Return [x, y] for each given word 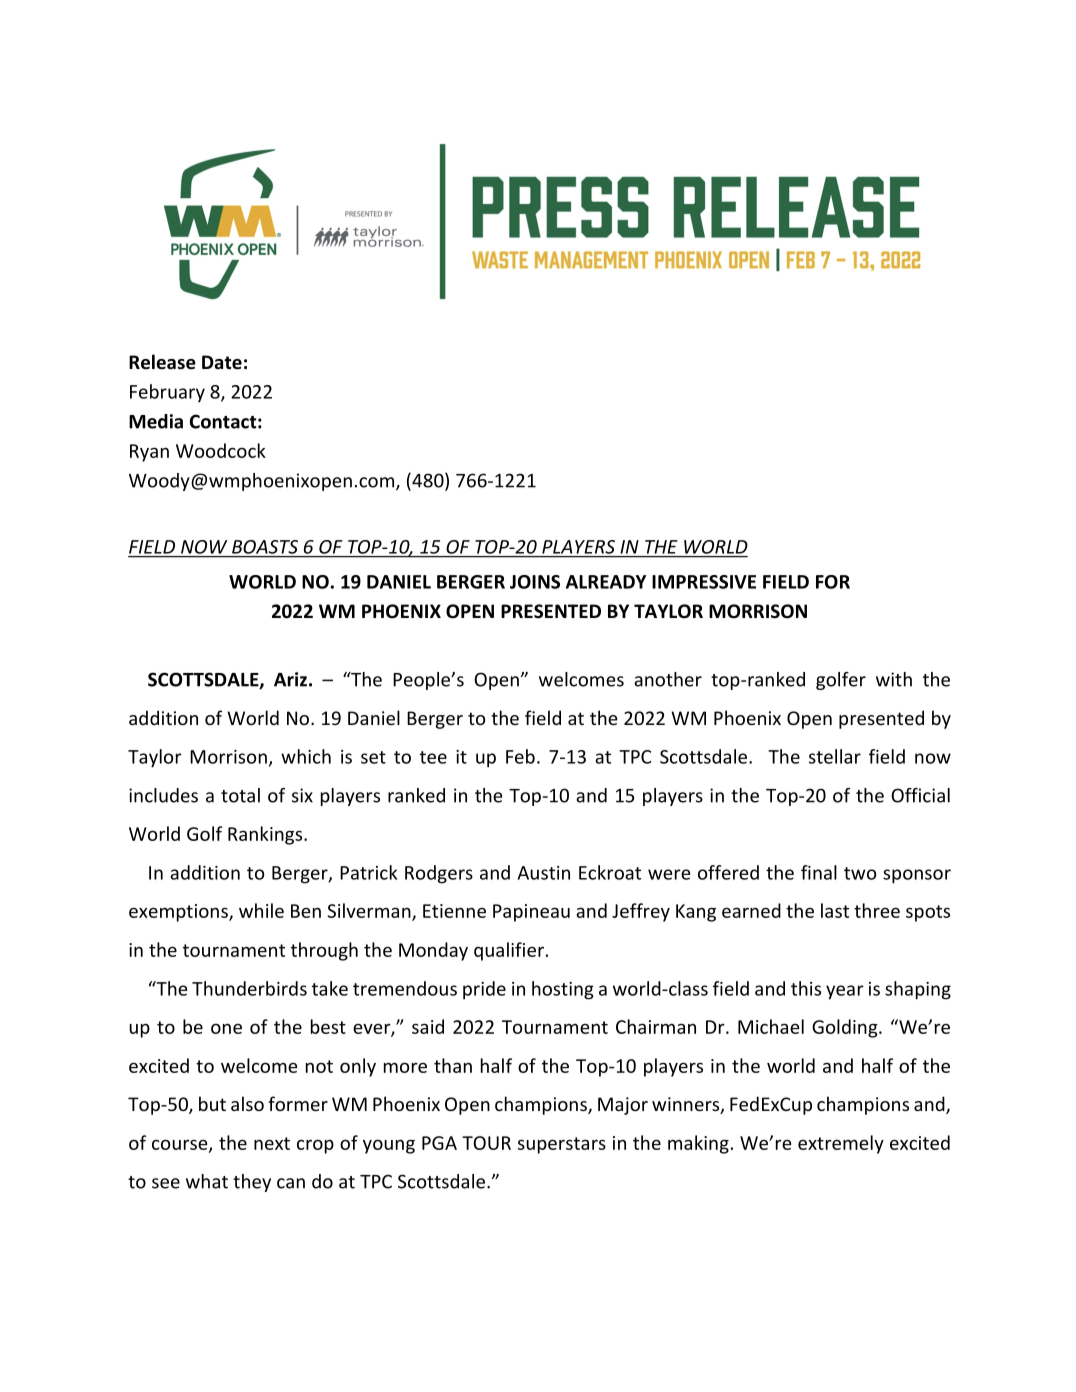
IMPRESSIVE [704, 582]
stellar [835, 756]
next [272, 1143]
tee [433, 757]
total [240, 795]
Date [222, 362]
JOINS [535, 582]
